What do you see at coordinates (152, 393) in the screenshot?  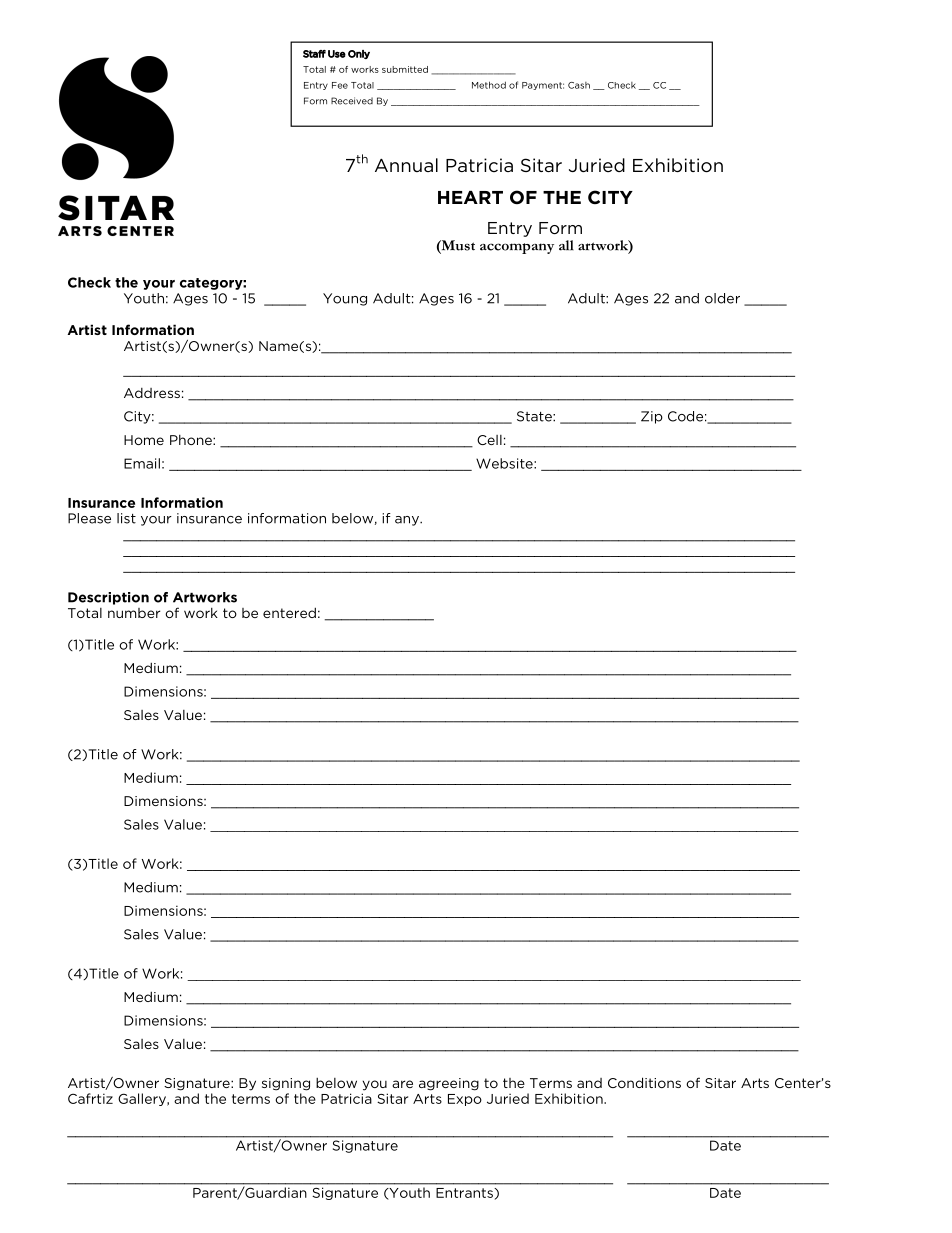 I see `Address` at bounding box center [152, 393].
